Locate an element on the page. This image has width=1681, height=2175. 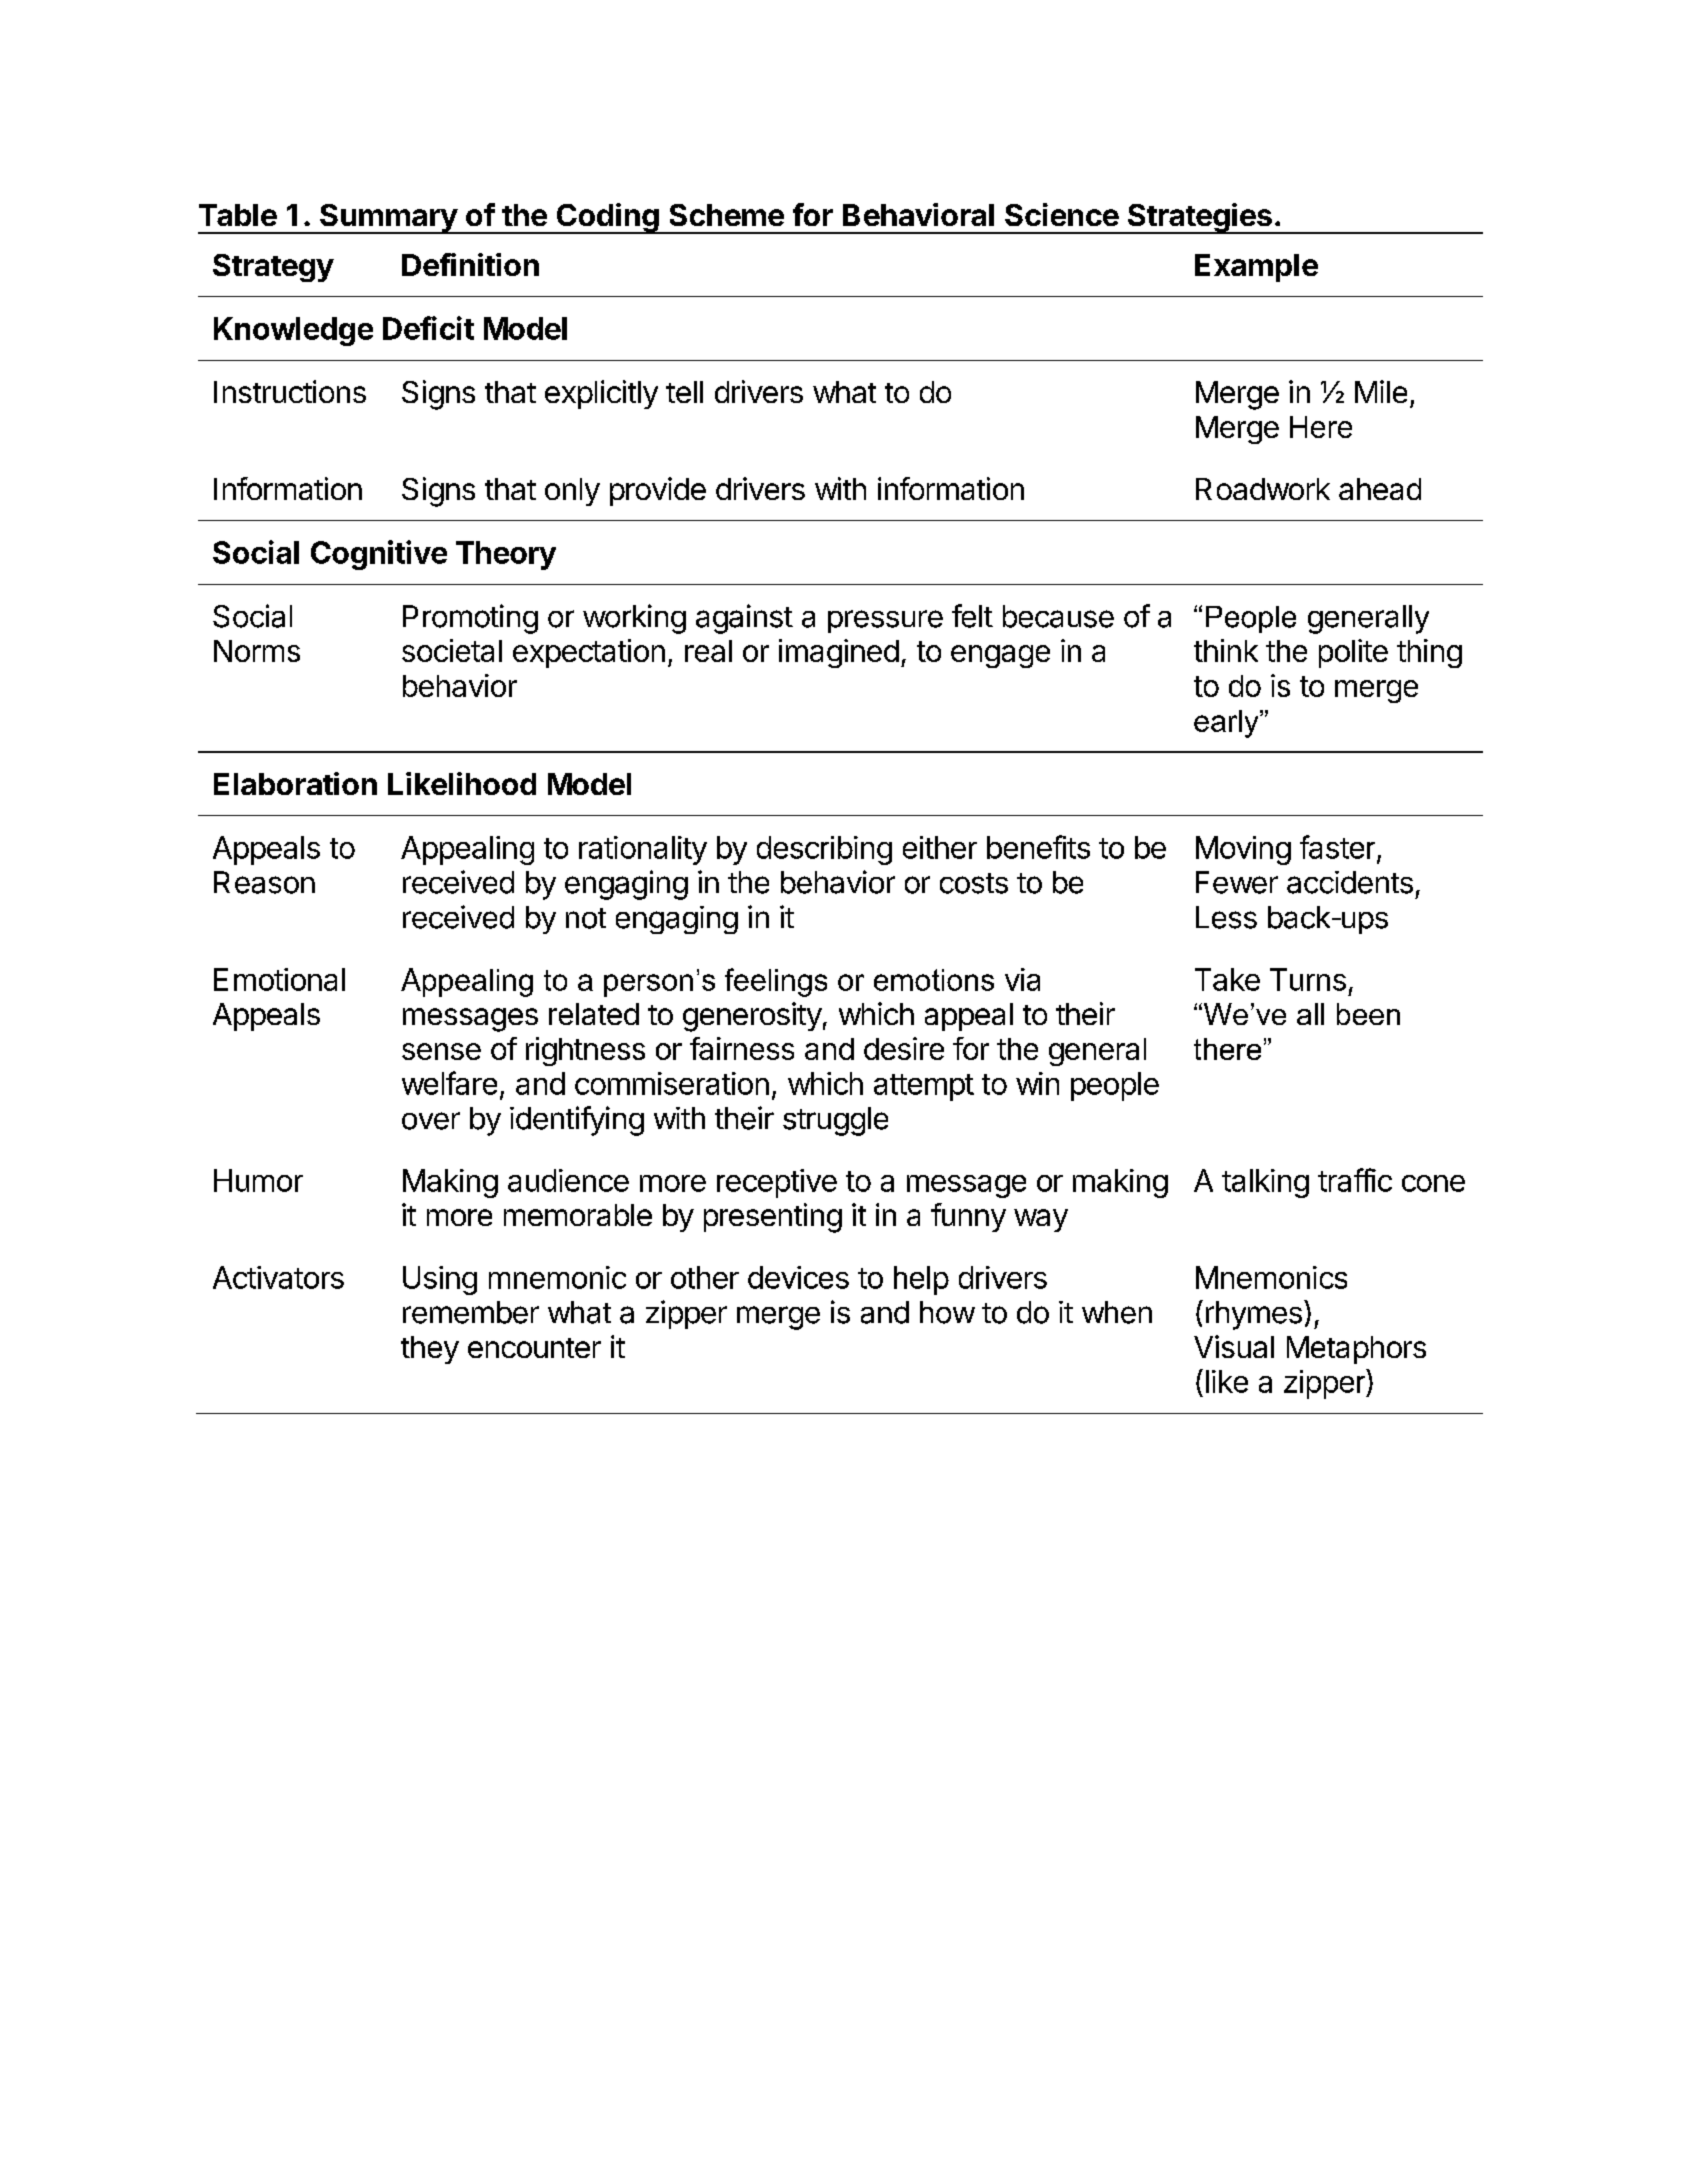
Summary is located at coordinates (388, 219).
